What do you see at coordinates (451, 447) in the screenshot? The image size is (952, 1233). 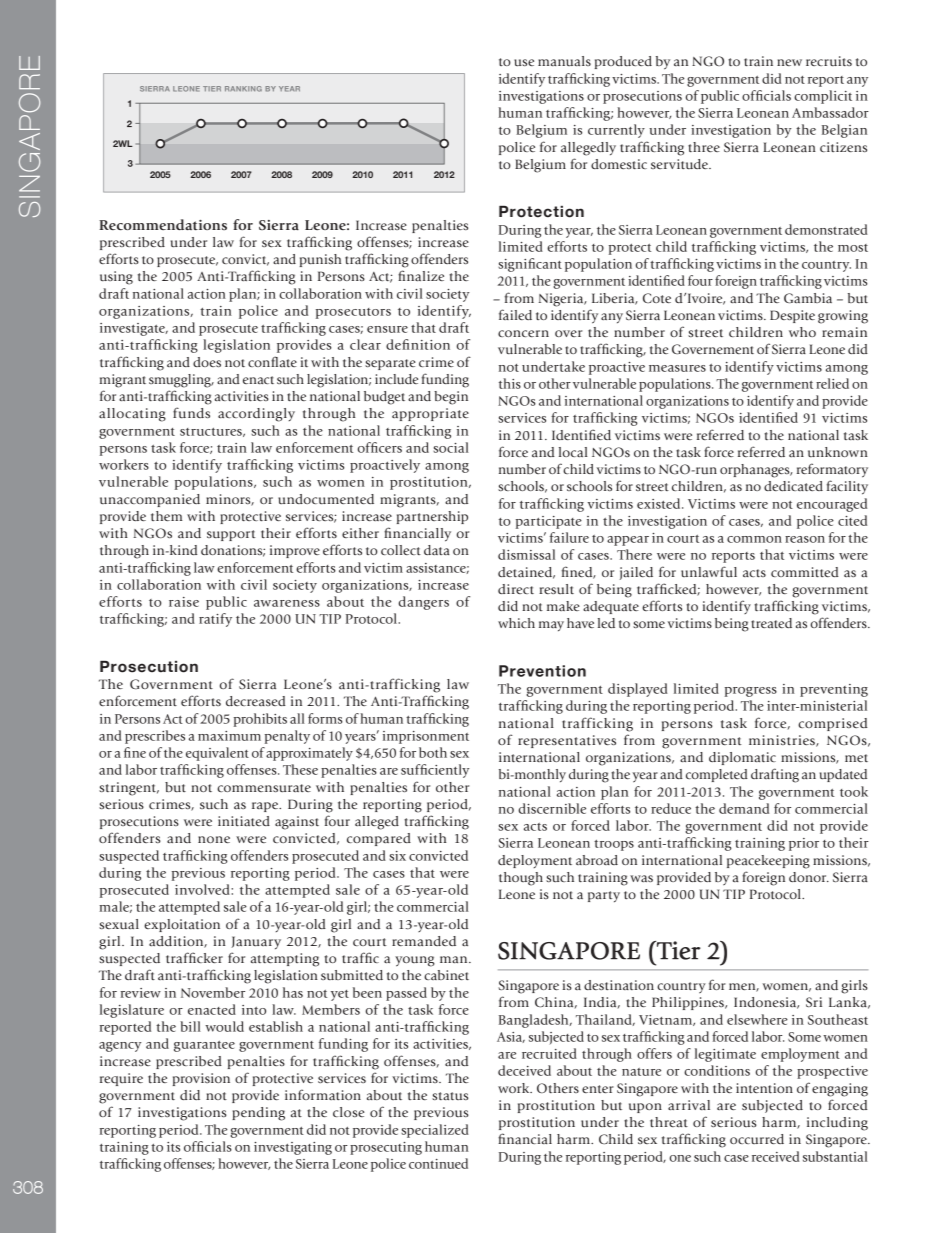 I see `social` at bounding box center [451, 447].
